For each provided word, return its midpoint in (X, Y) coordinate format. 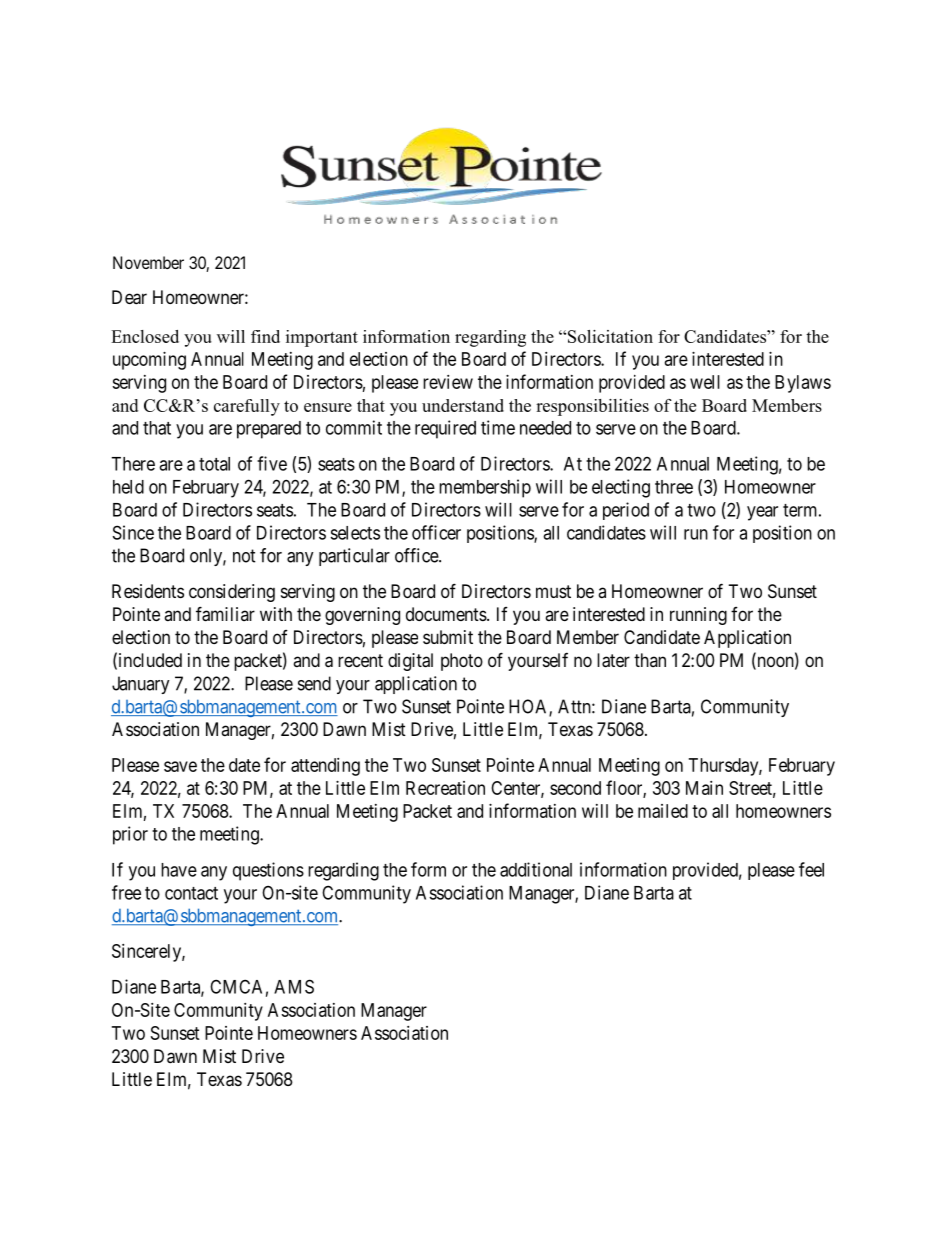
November (148, 262)
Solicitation (610, 336)
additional (536, 869)
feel (811, 869)
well (705, 382)
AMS (294, 986)
